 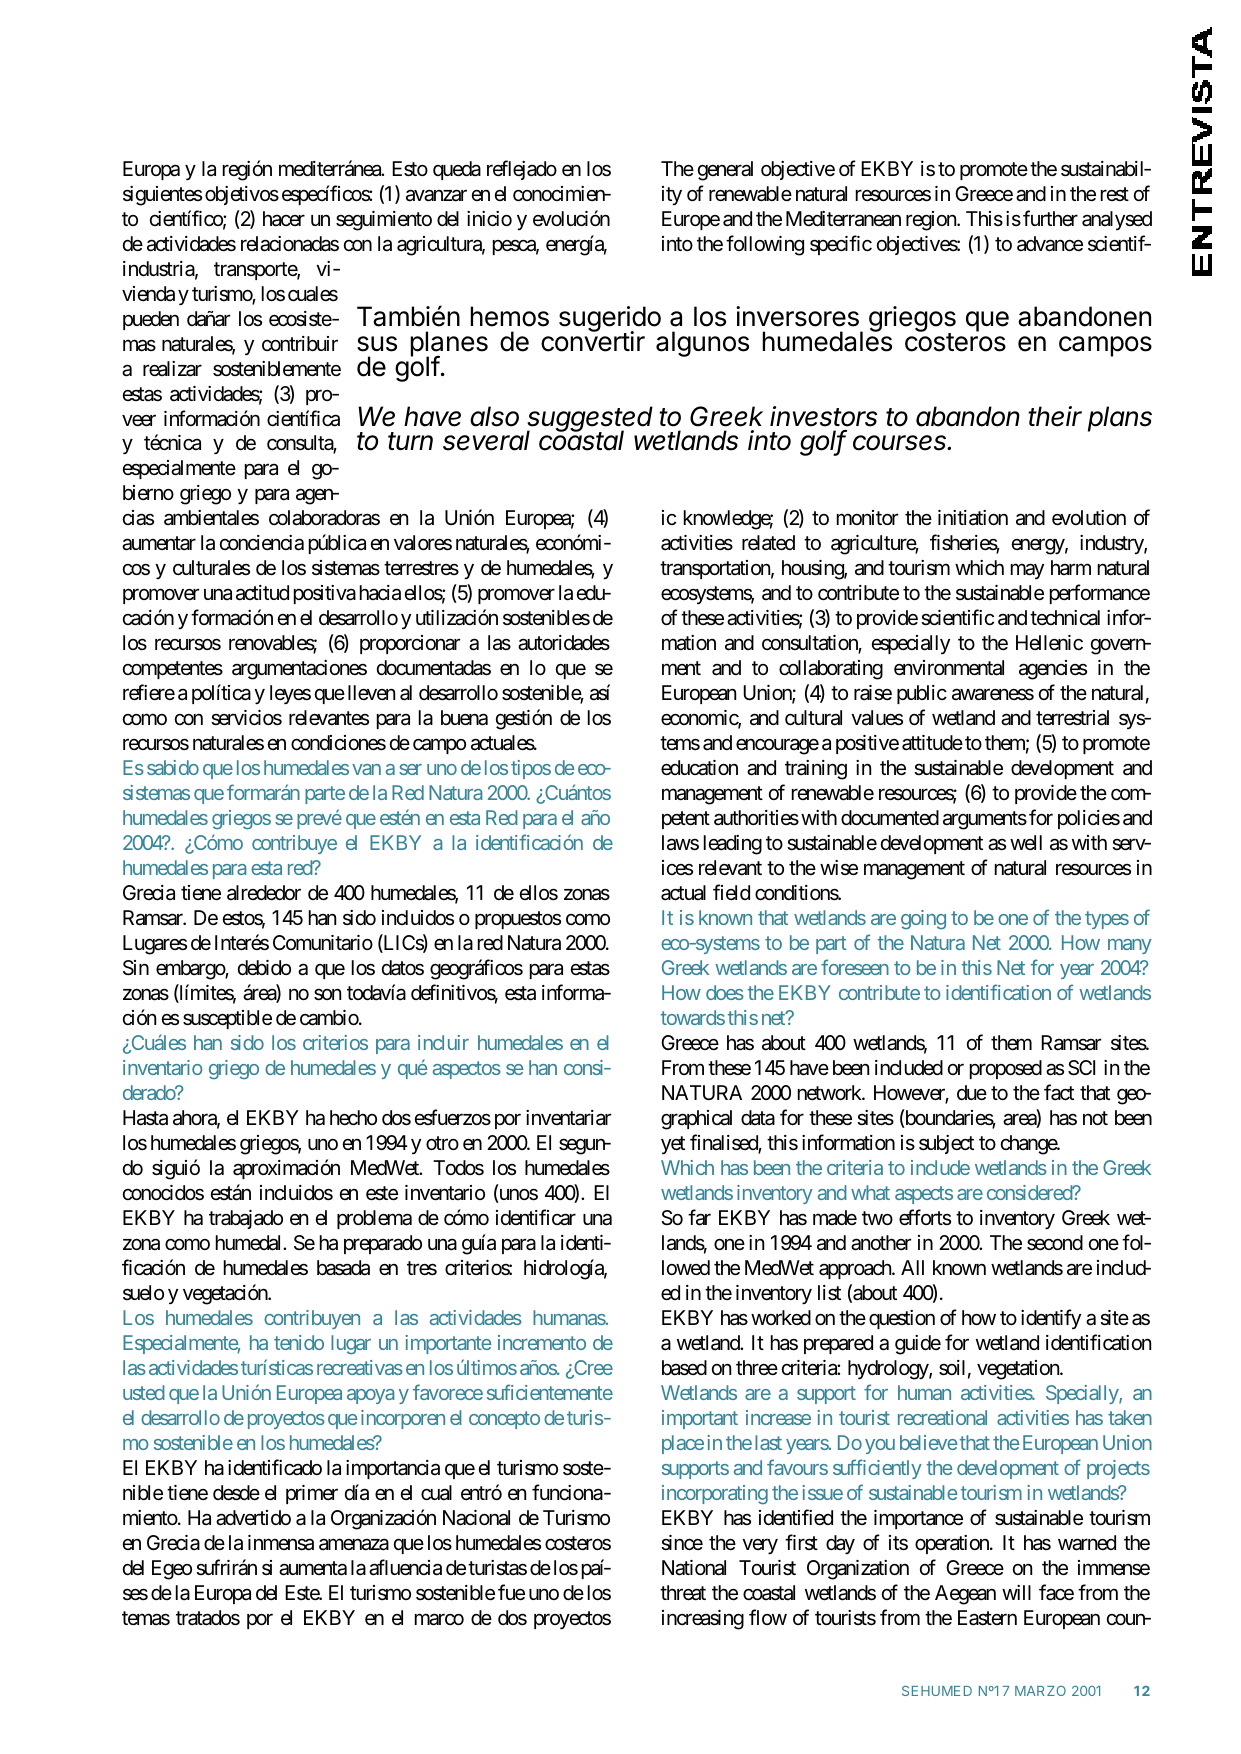 What do you see at coordinates (439, 1620) in the document?
I see `marco` at bounding box center [439, 1620].
